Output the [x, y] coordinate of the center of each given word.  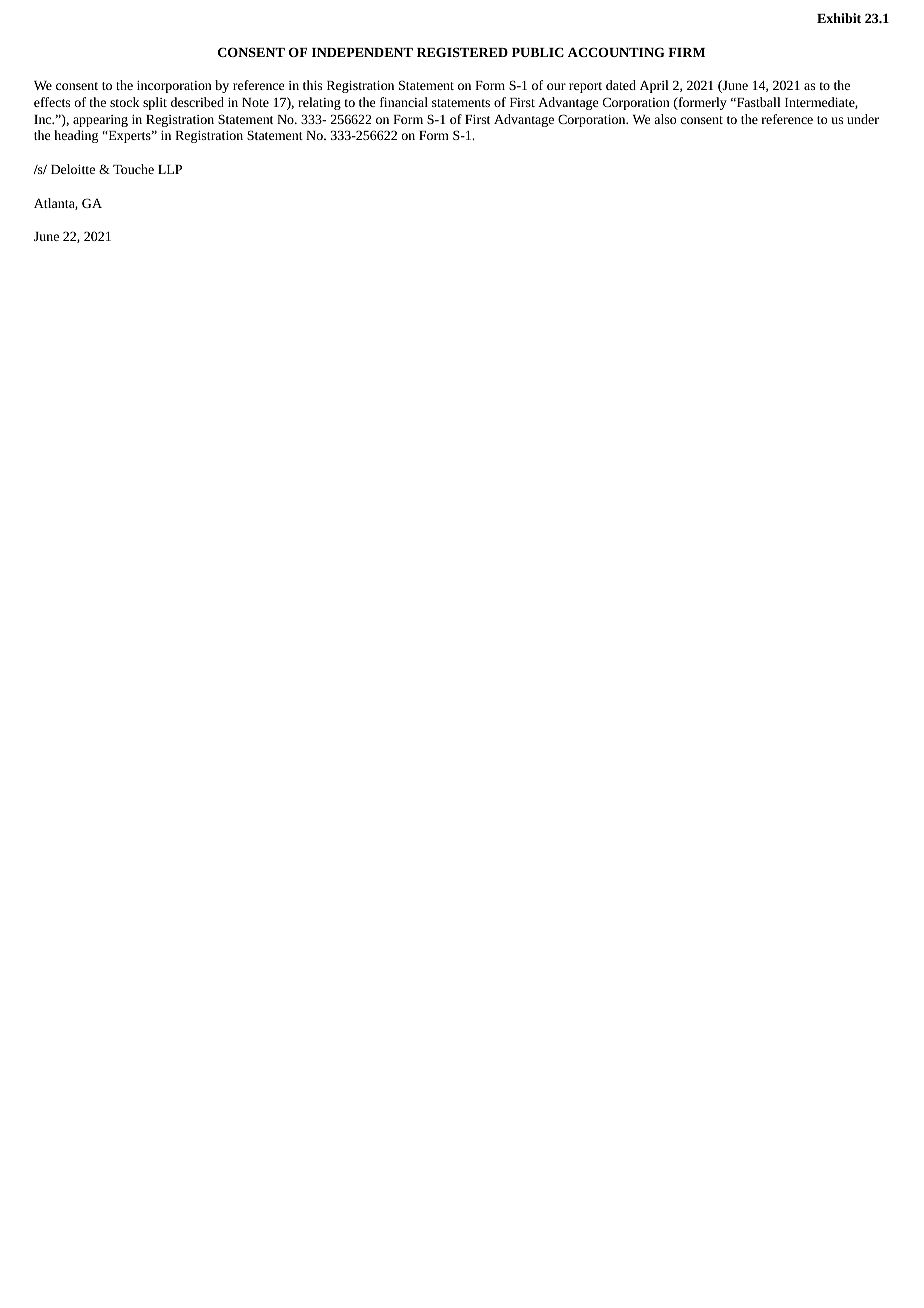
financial [404, 102]
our [556, 86]
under [863, 119]
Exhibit [839, 18]
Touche [133, 169]
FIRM [686, 52]
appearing [100, 121]
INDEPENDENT [362, 52]
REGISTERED [462, 52]
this [312, 85]
